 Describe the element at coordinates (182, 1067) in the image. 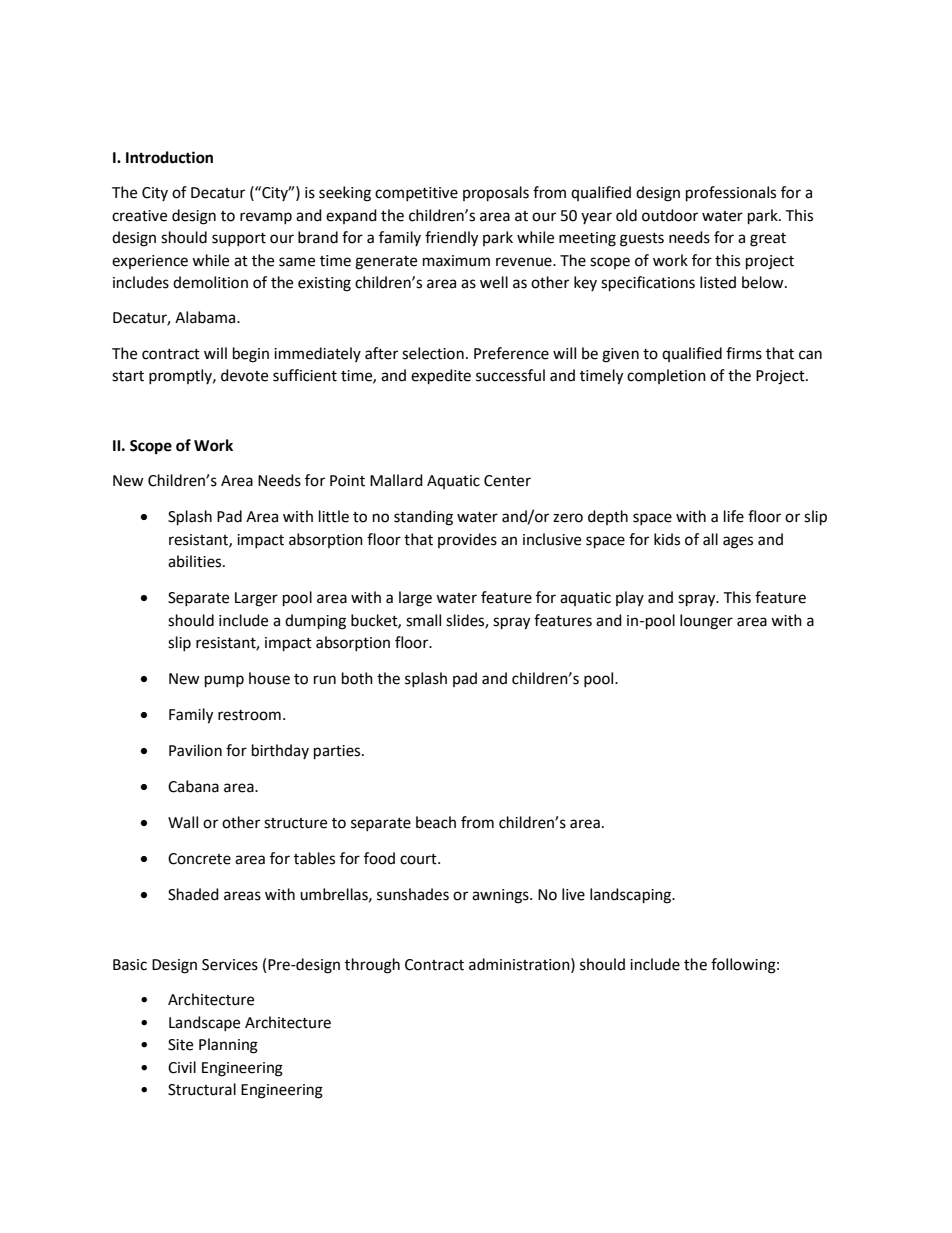

I see `Civil` at that location.
